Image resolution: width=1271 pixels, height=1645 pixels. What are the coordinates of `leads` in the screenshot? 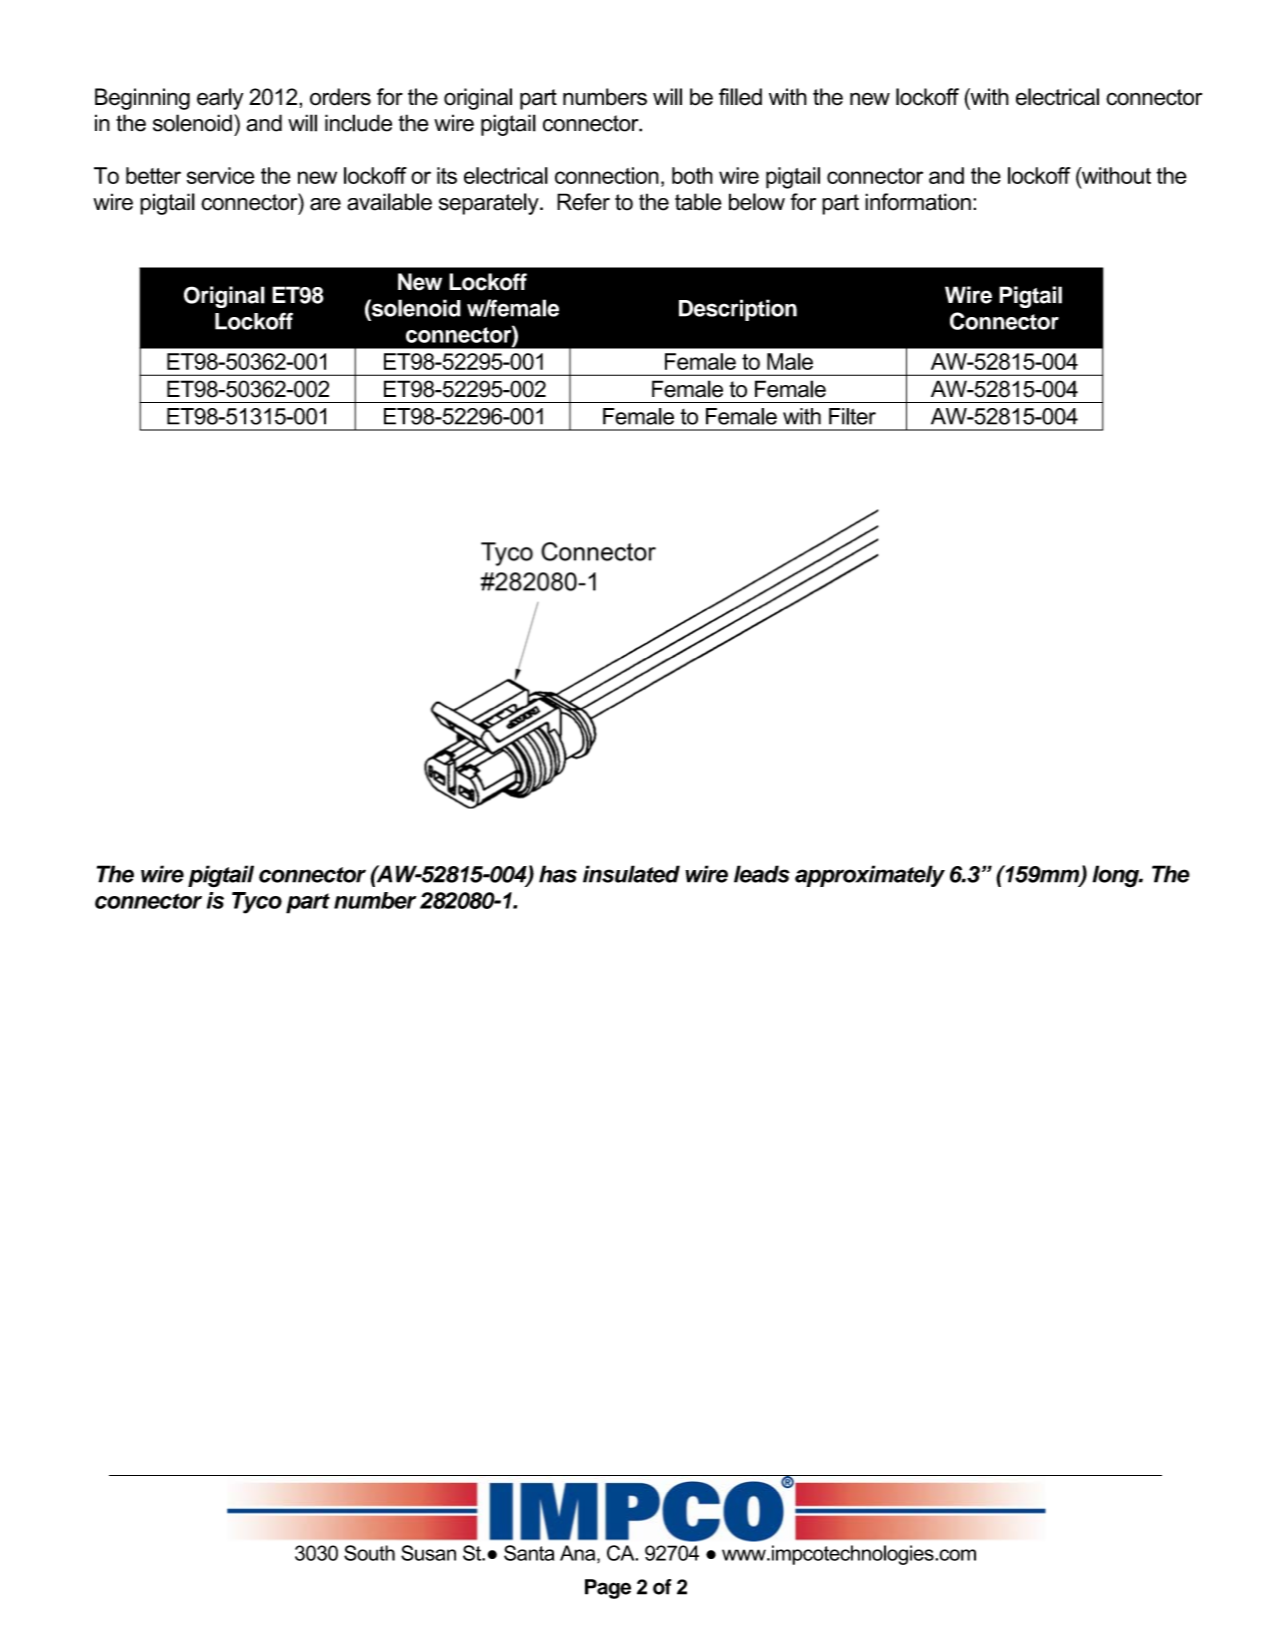 It's located at (762, 874).
